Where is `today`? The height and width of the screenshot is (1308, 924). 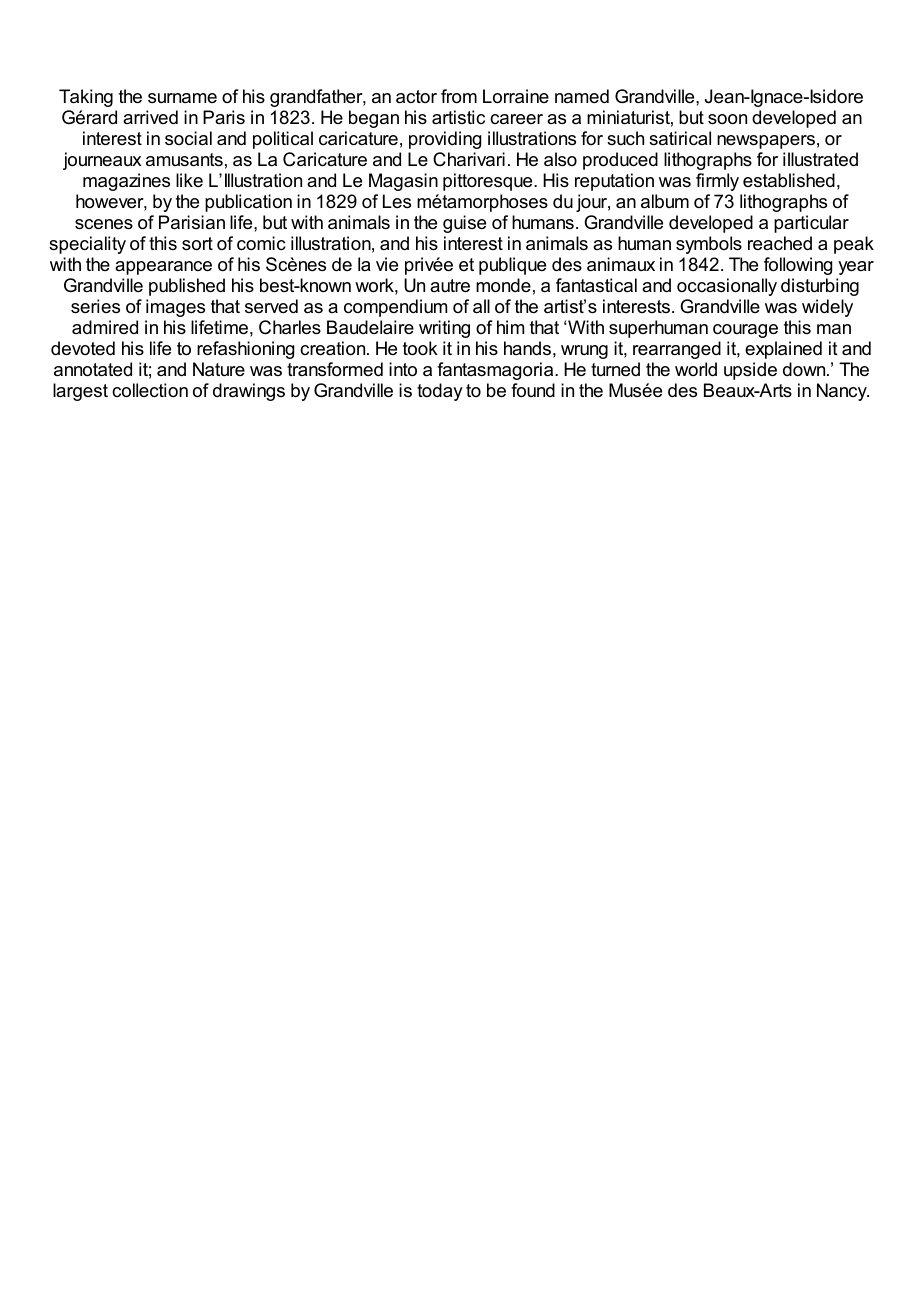
today is located at coordinates (440, 392).
